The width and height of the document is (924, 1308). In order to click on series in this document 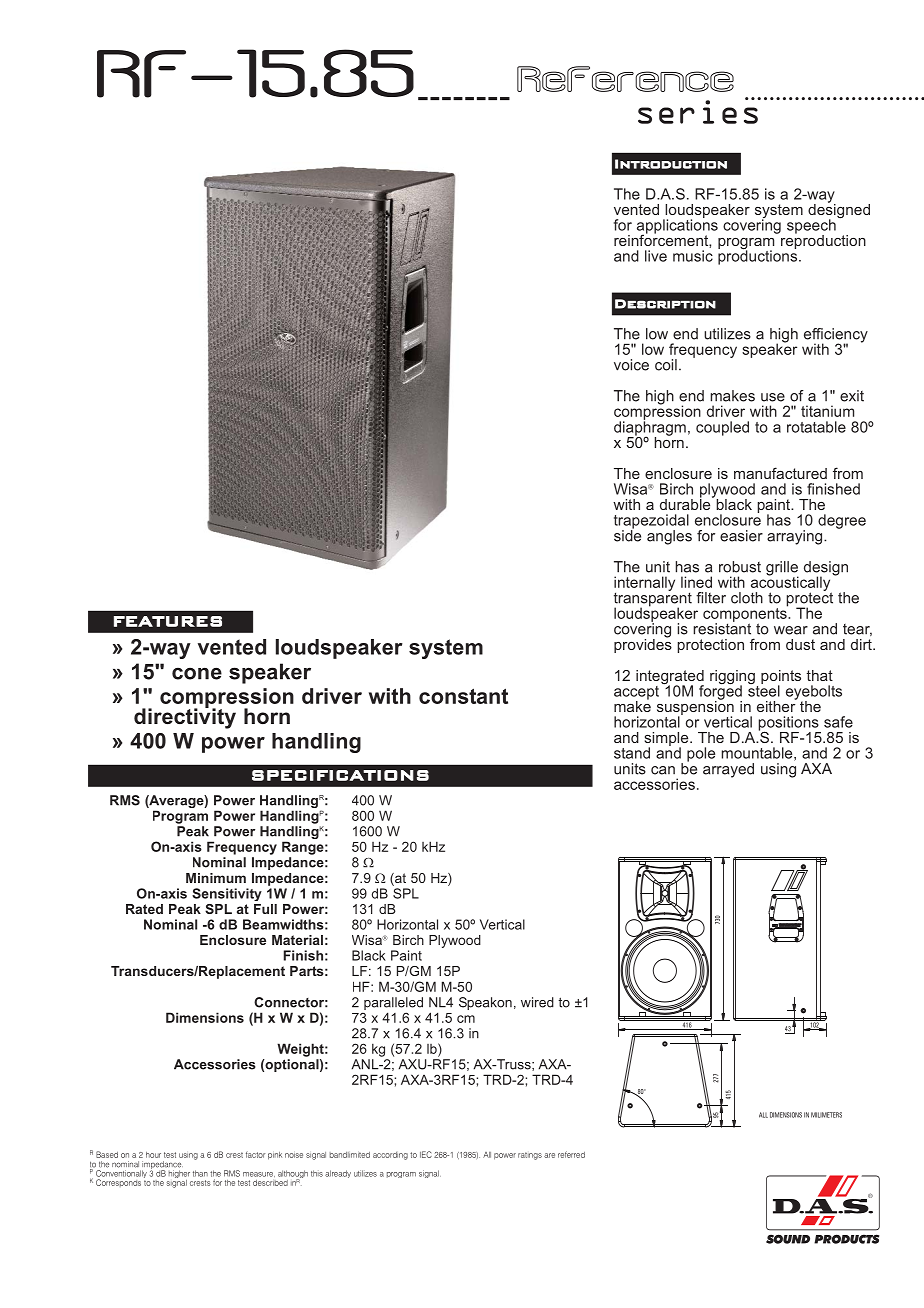, I will do `click(699, 111)`.
